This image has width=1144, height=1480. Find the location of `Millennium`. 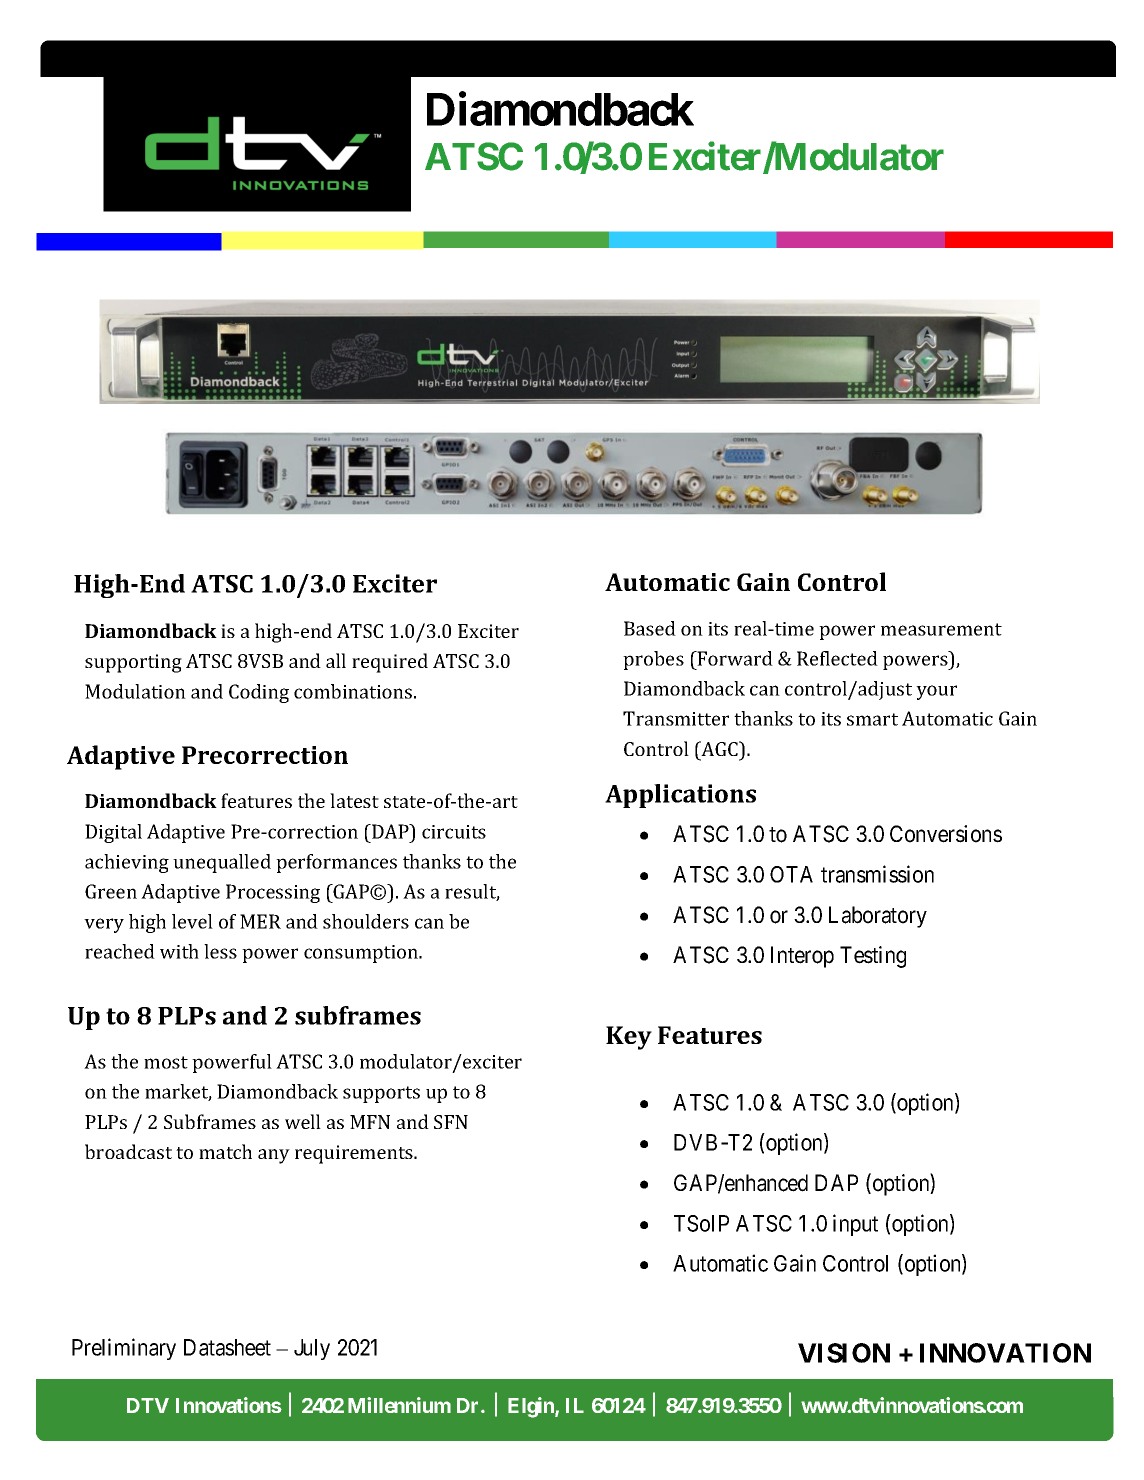

Millennium is located at coordinates (399, 1405).
